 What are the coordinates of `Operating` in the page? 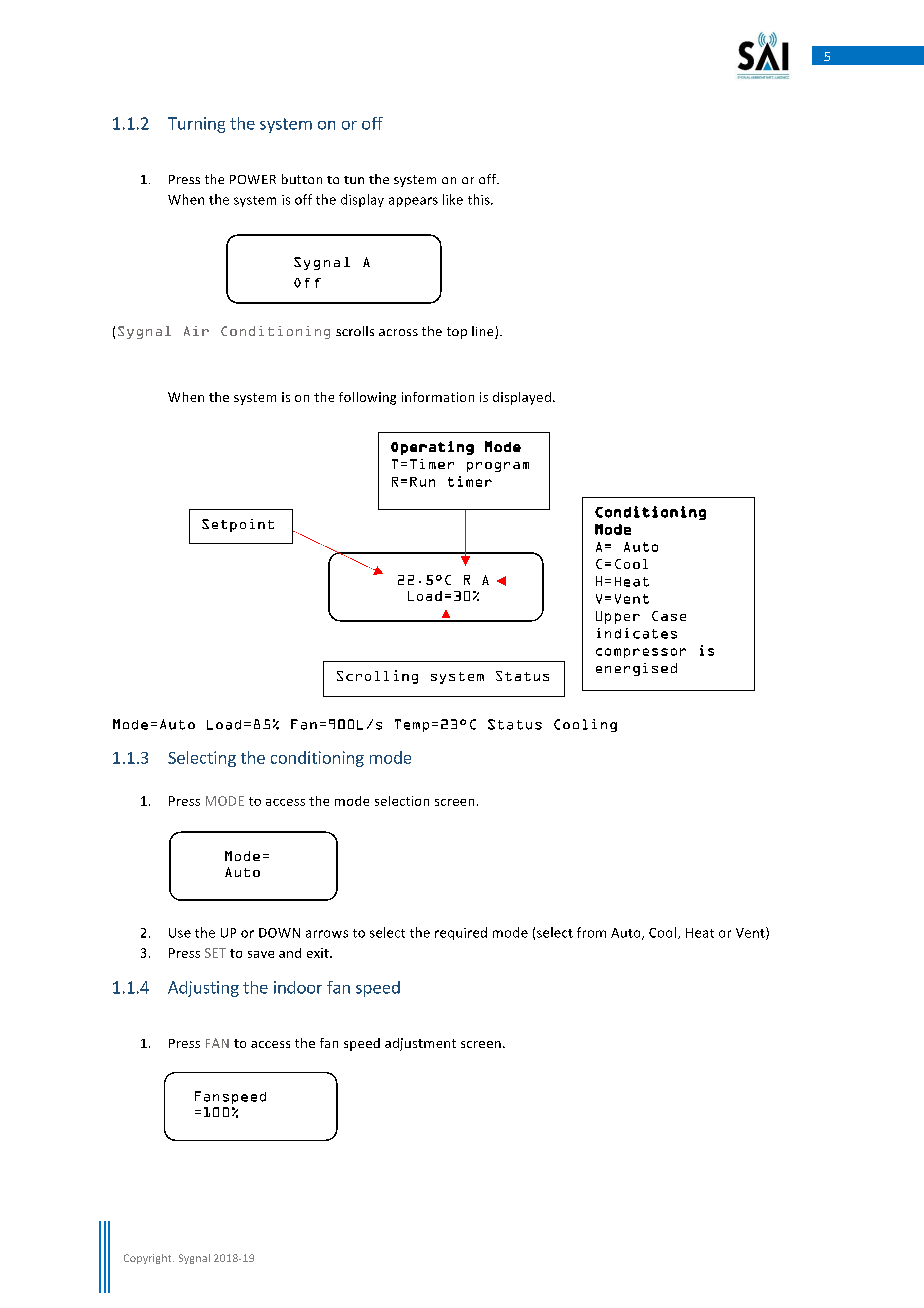 It's located at (432, 448).
